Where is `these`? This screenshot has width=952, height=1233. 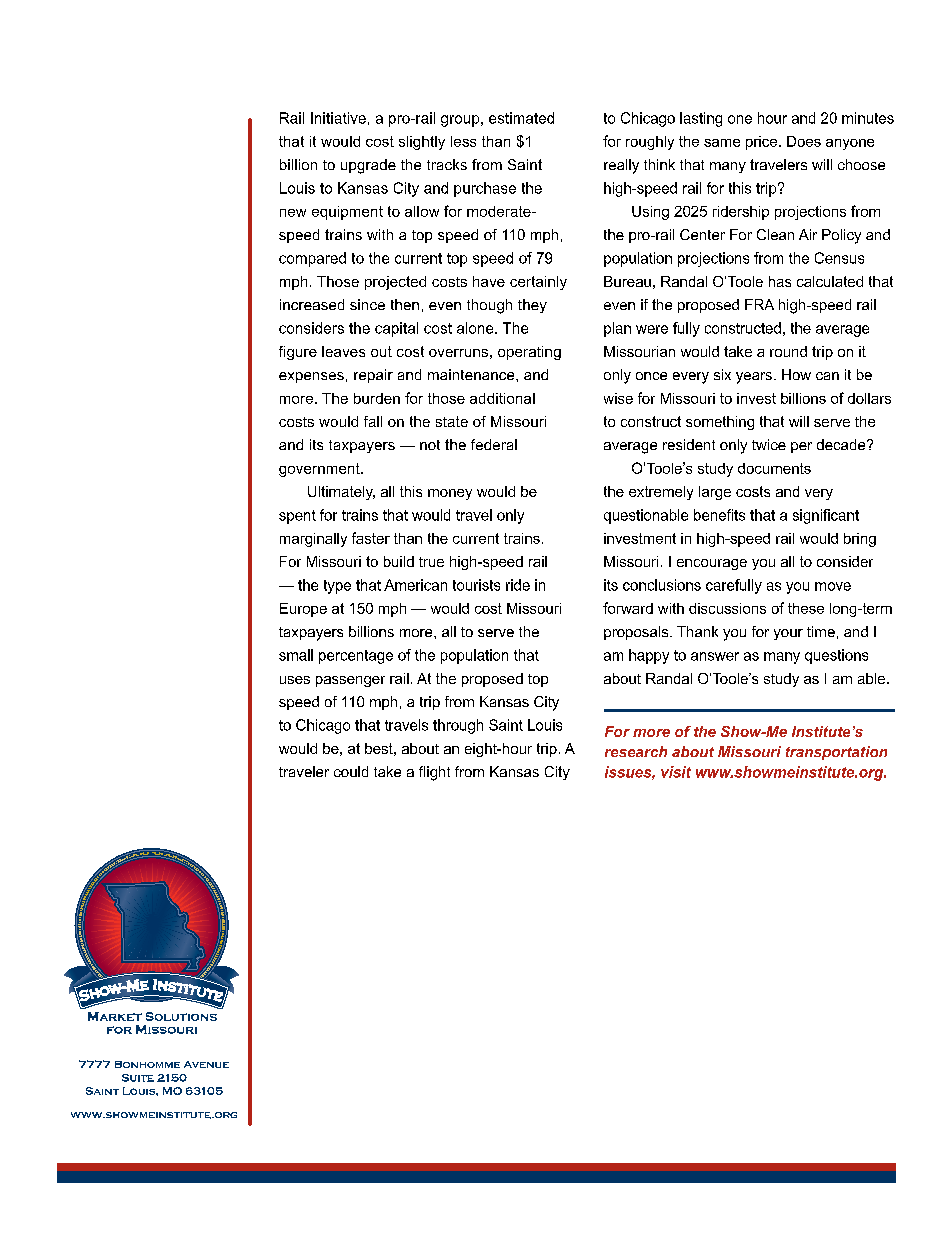
these is located at coordinates (806, 608).
